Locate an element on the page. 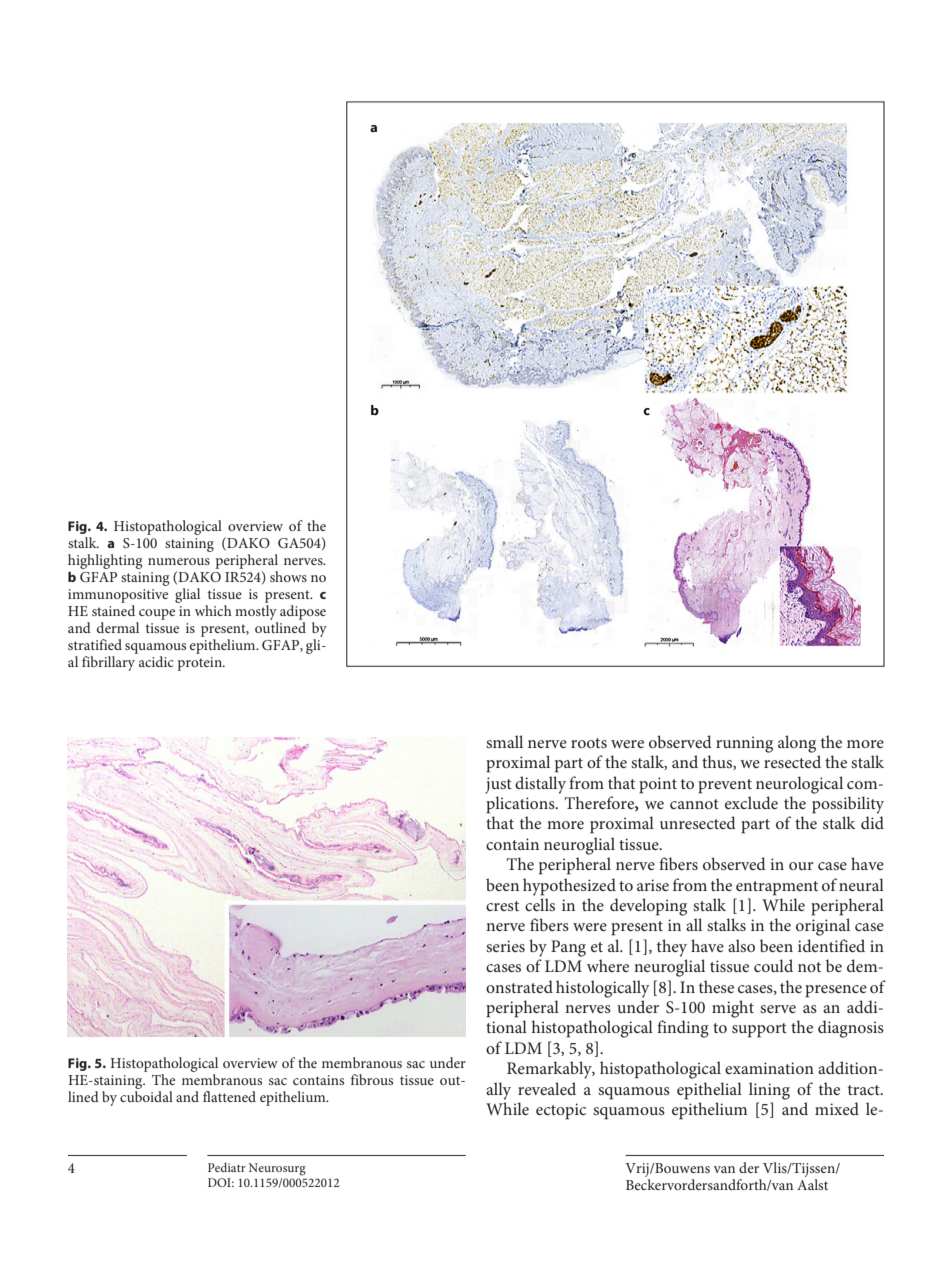 This document has width=952, height=1270. point is located at coordinates (658, 785).
